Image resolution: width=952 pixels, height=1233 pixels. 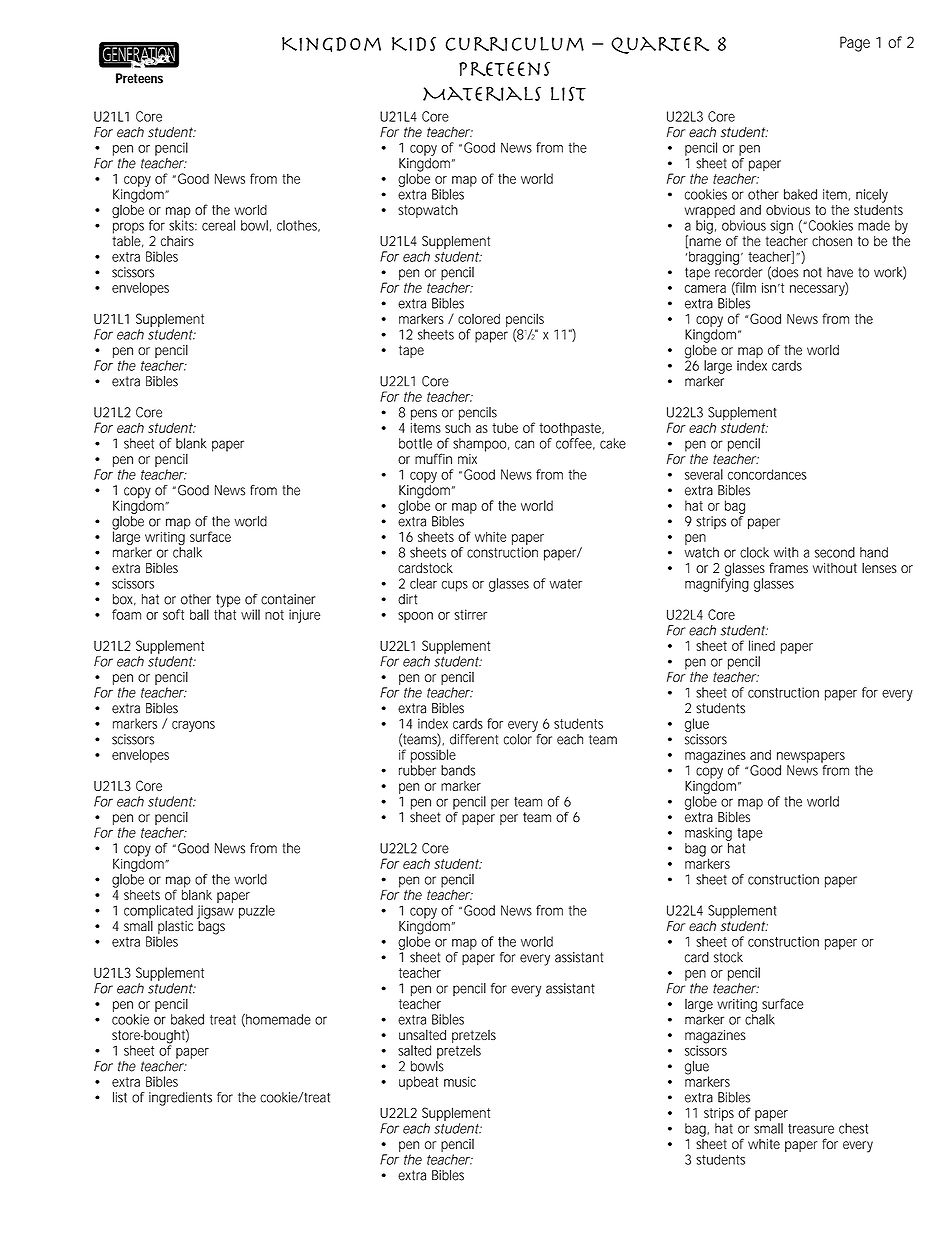 I want to click on ingredients, so click(x=180, y=1099).
